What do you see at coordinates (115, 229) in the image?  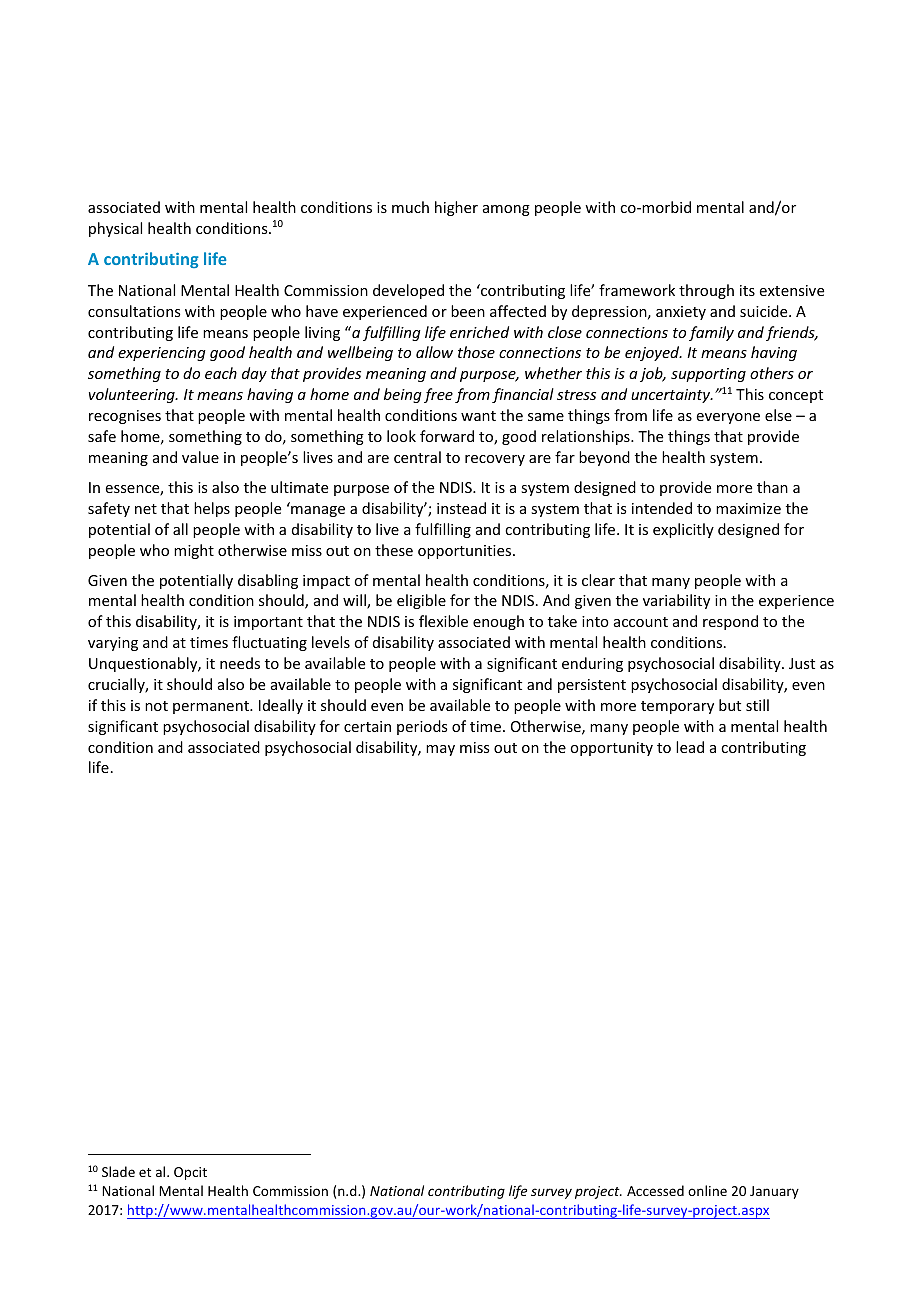 I see `physical` at bounding box center [115, 229].
